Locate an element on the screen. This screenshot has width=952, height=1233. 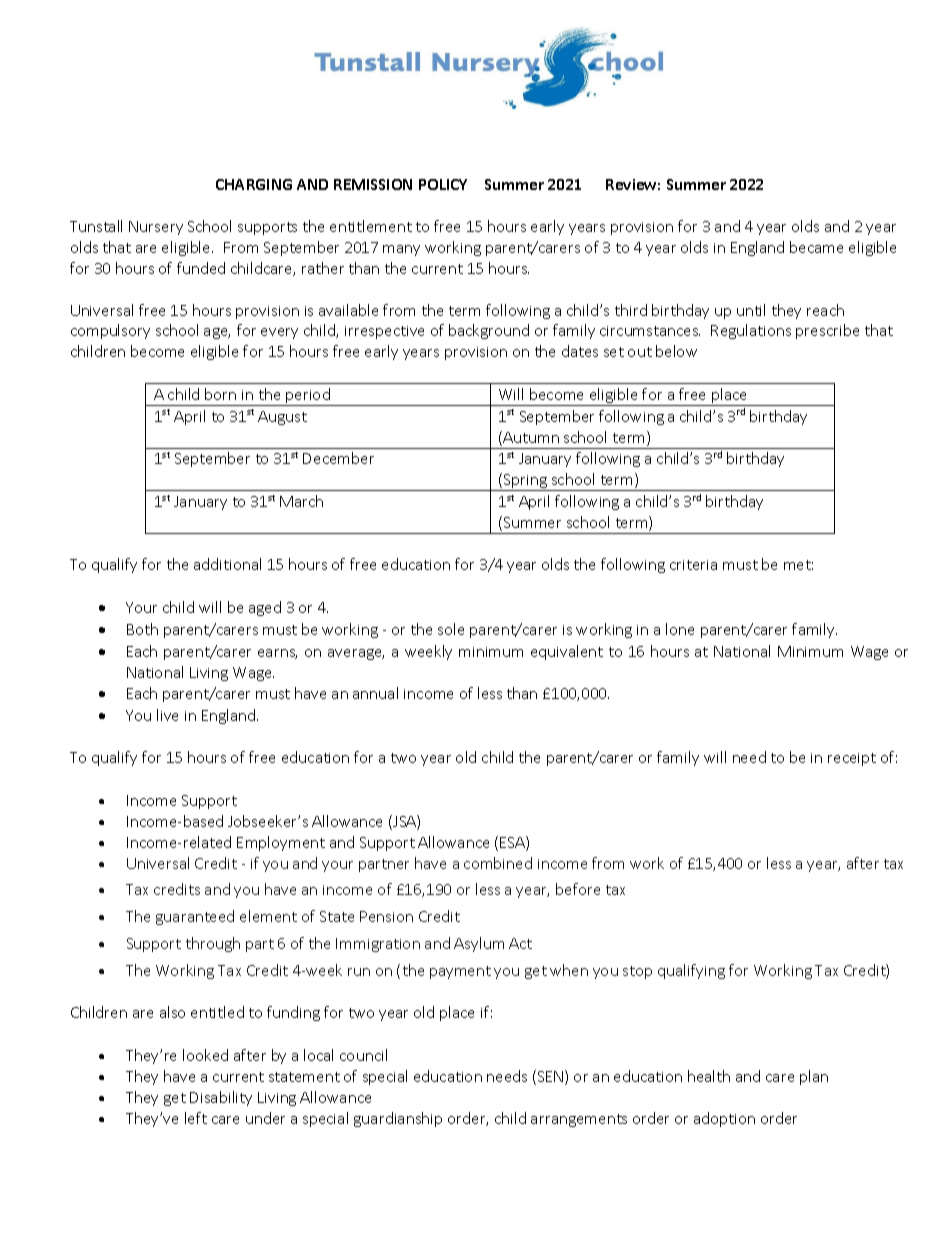
sole is located at coordinates (451, 629).
